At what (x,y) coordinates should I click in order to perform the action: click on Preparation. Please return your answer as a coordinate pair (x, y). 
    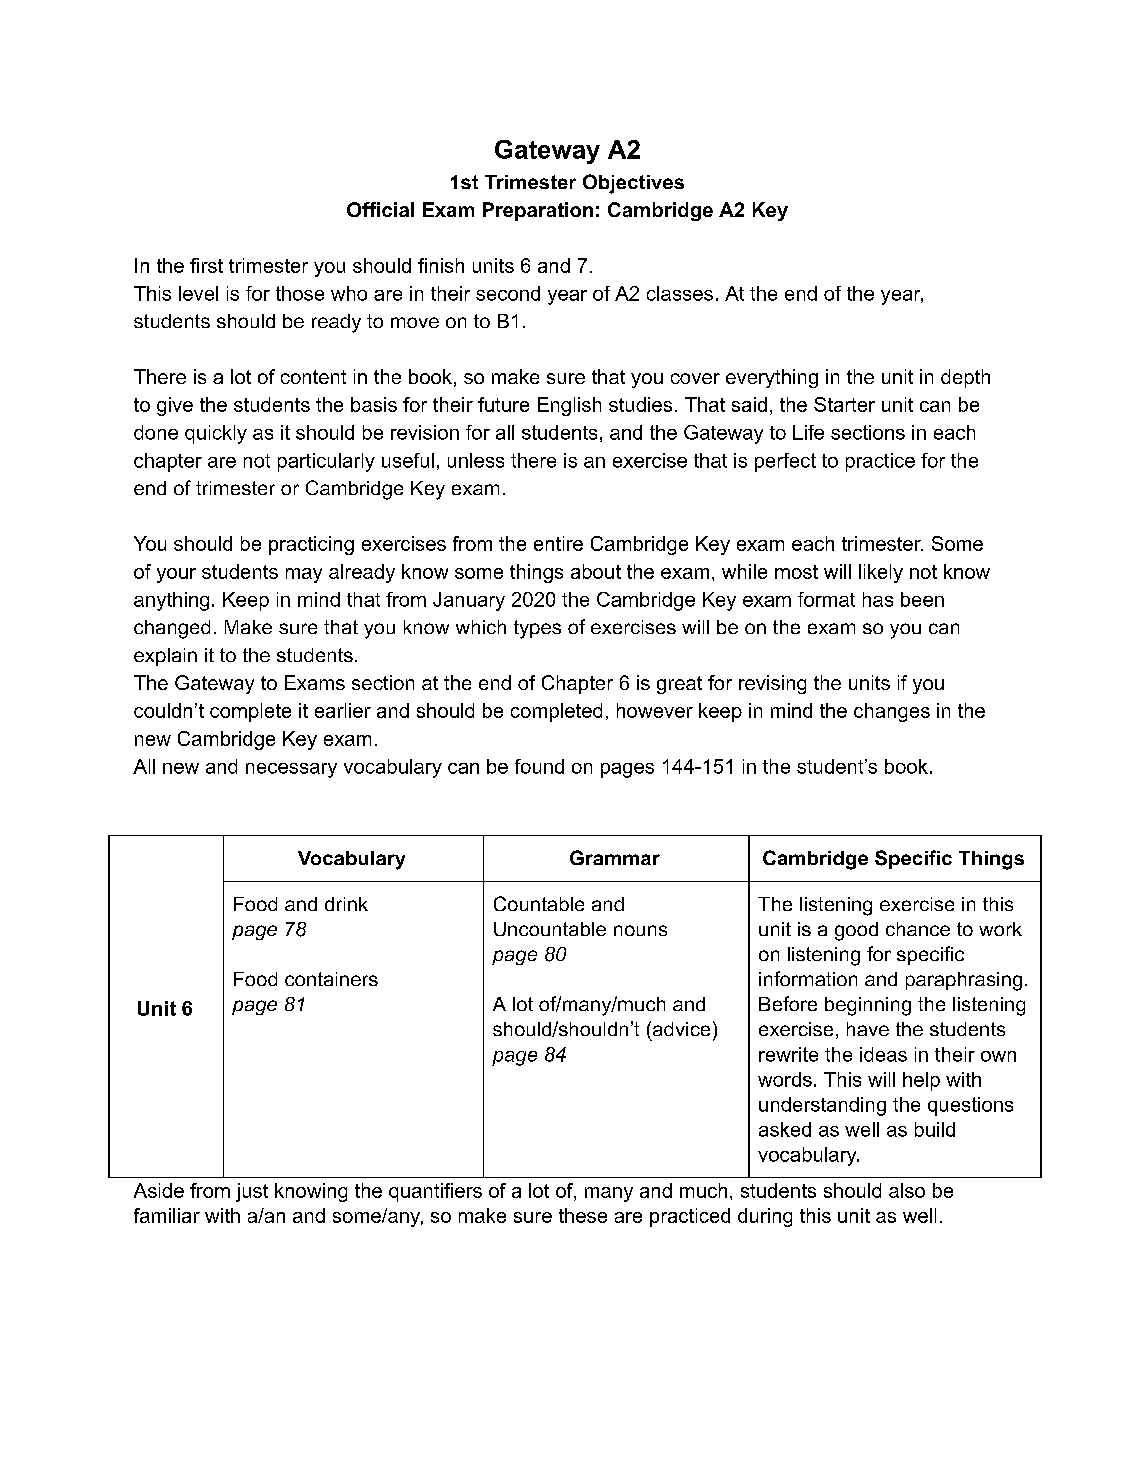
    Looking at the image, I should click on (538, 211).
